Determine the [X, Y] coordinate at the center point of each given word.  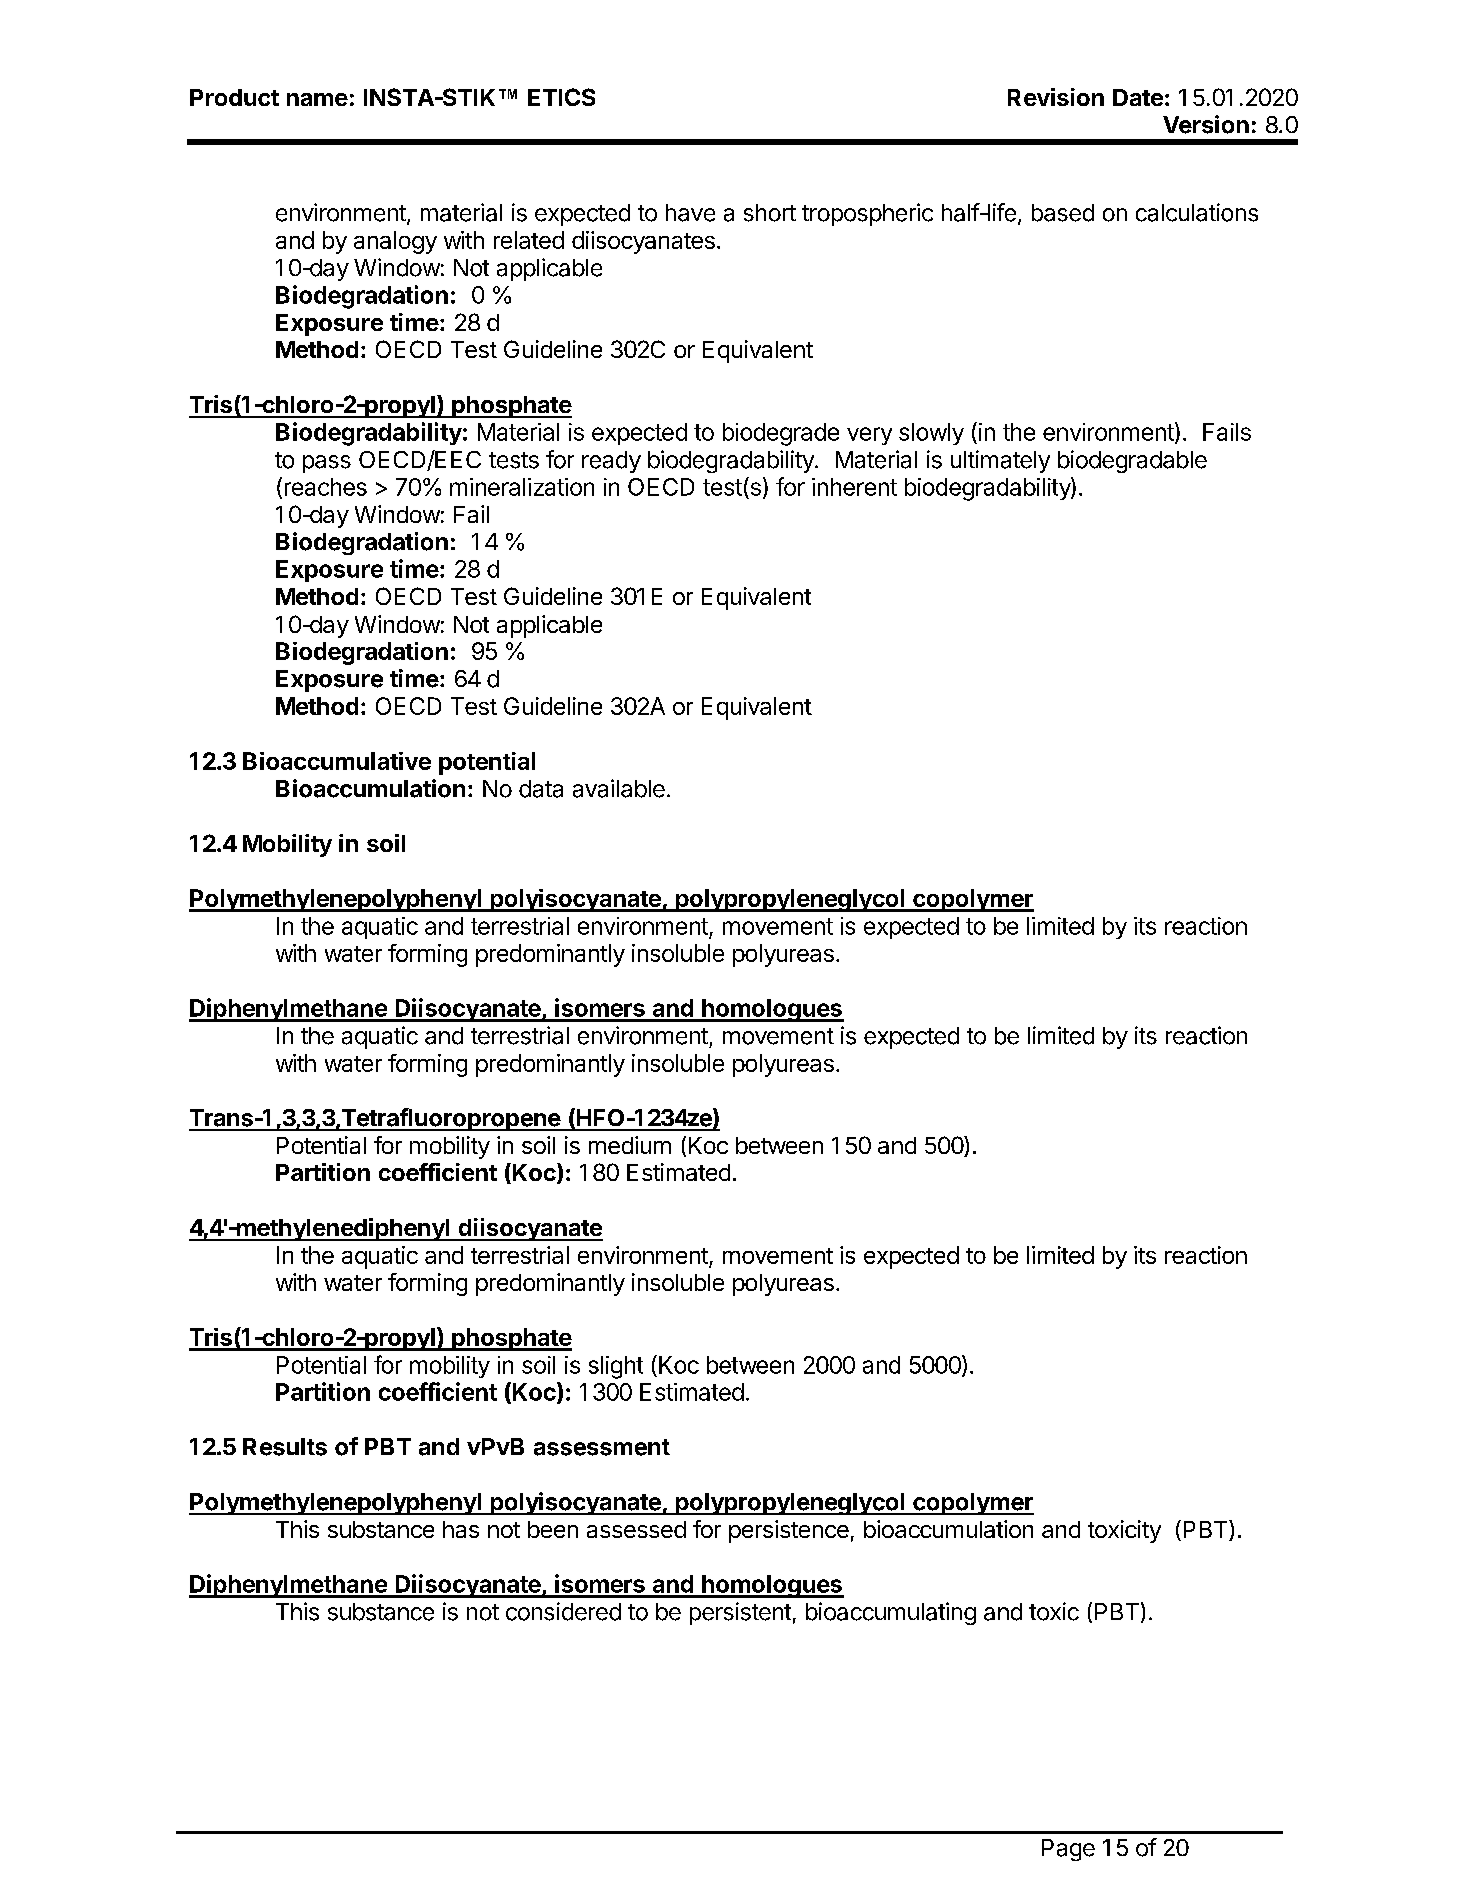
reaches [326, 487]
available [619, 788]
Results [285, 1447]
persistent [740, 1613]
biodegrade [781, 434]
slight [616, 1367]
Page [1068, 1850]
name [317, 99]
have [690, 213]
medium [630, 1145]
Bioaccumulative [337, 761]
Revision [1056, 97]
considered [563, 1611]
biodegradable [1132, 461]
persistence [789, 1531]
